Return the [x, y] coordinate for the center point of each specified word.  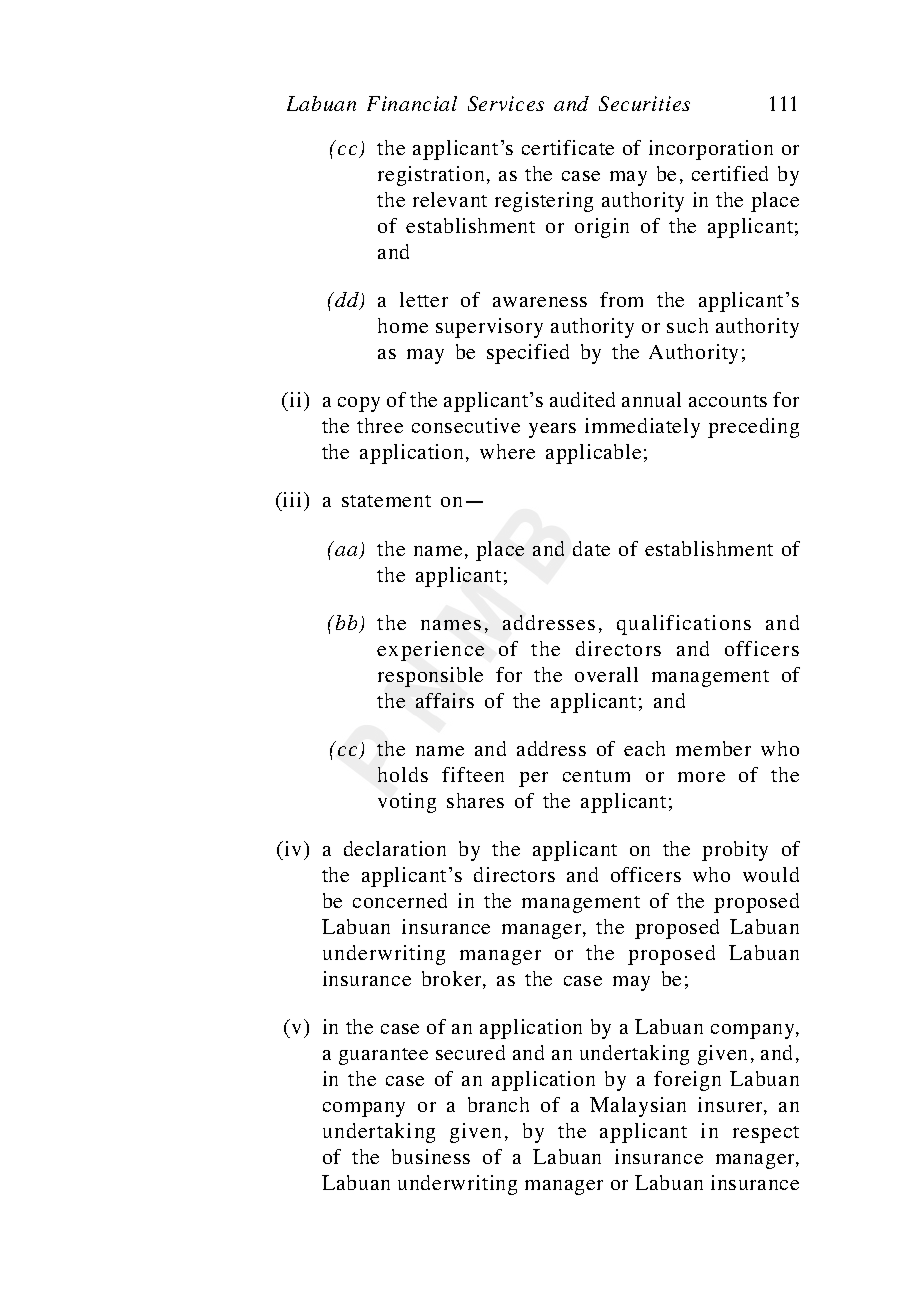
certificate [568, 147]
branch [498, 1104]
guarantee [383, 1056]
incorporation [711, 150]
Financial [412, 103]
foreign [687, 1081]
